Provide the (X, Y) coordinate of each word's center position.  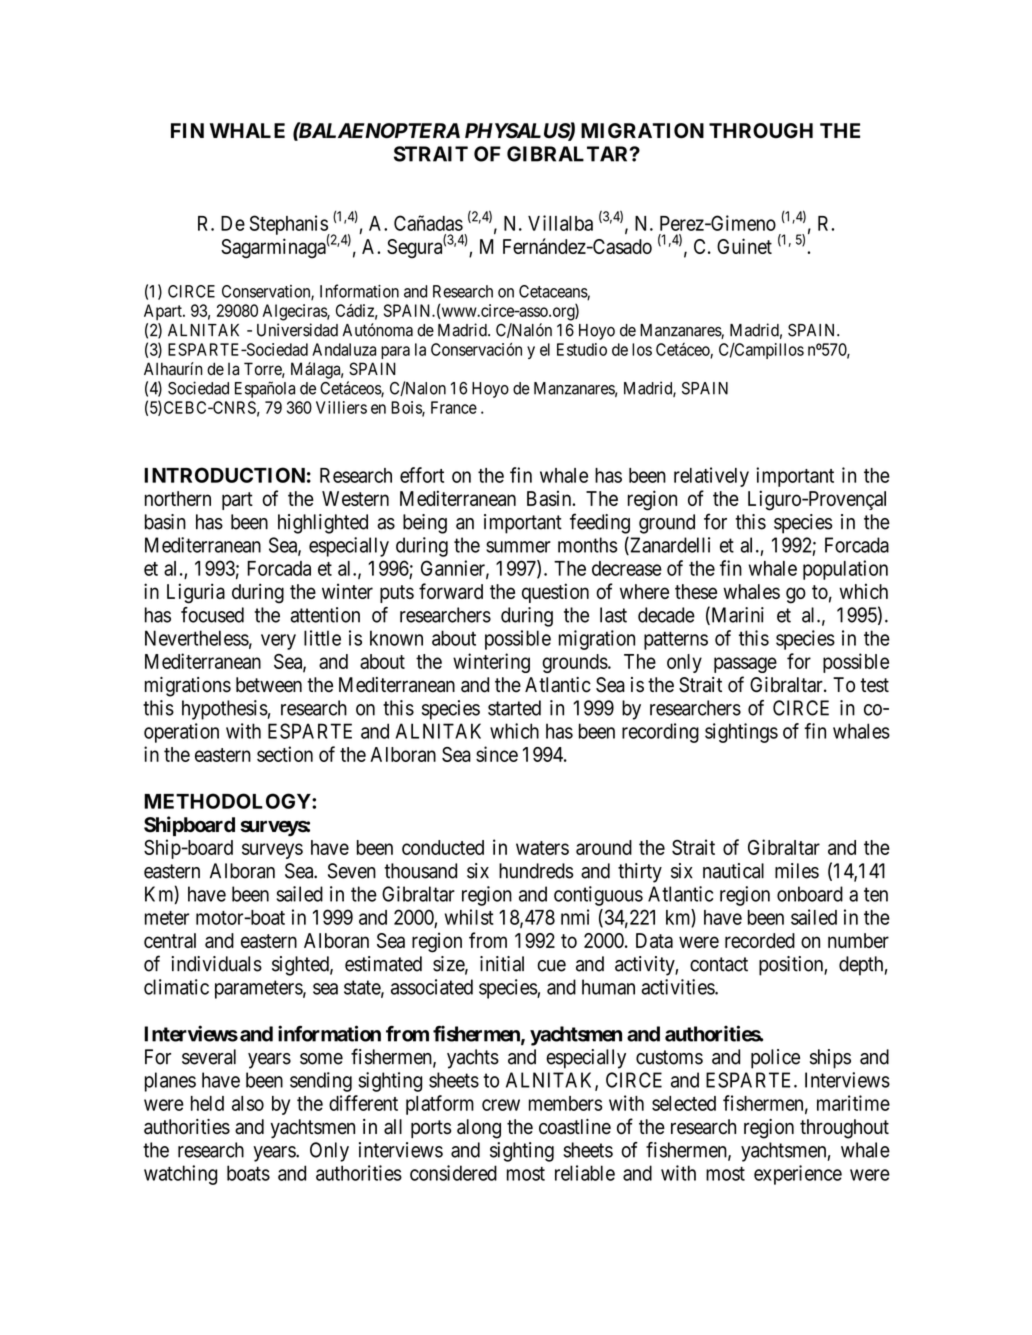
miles (797, 871)
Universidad (297, 330)
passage (745, 665)
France (454, 407)
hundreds (536, 871)
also (248, 1103)
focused (212, 615)
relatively (711, 477)
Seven (352, 871)
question (555, 593)
